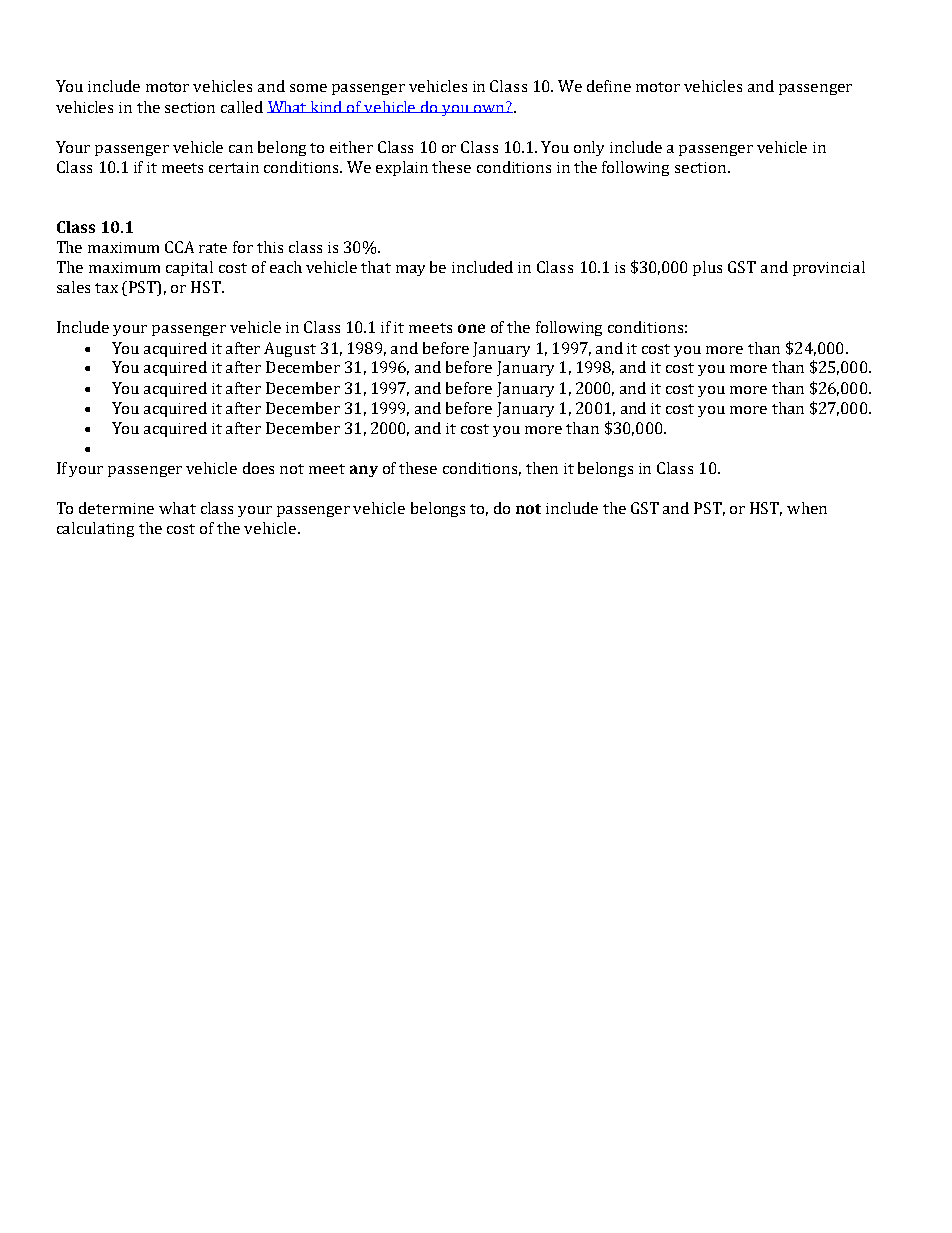  Describe the element at coordinates (471, 328) in the page. I see `one` at that location.
